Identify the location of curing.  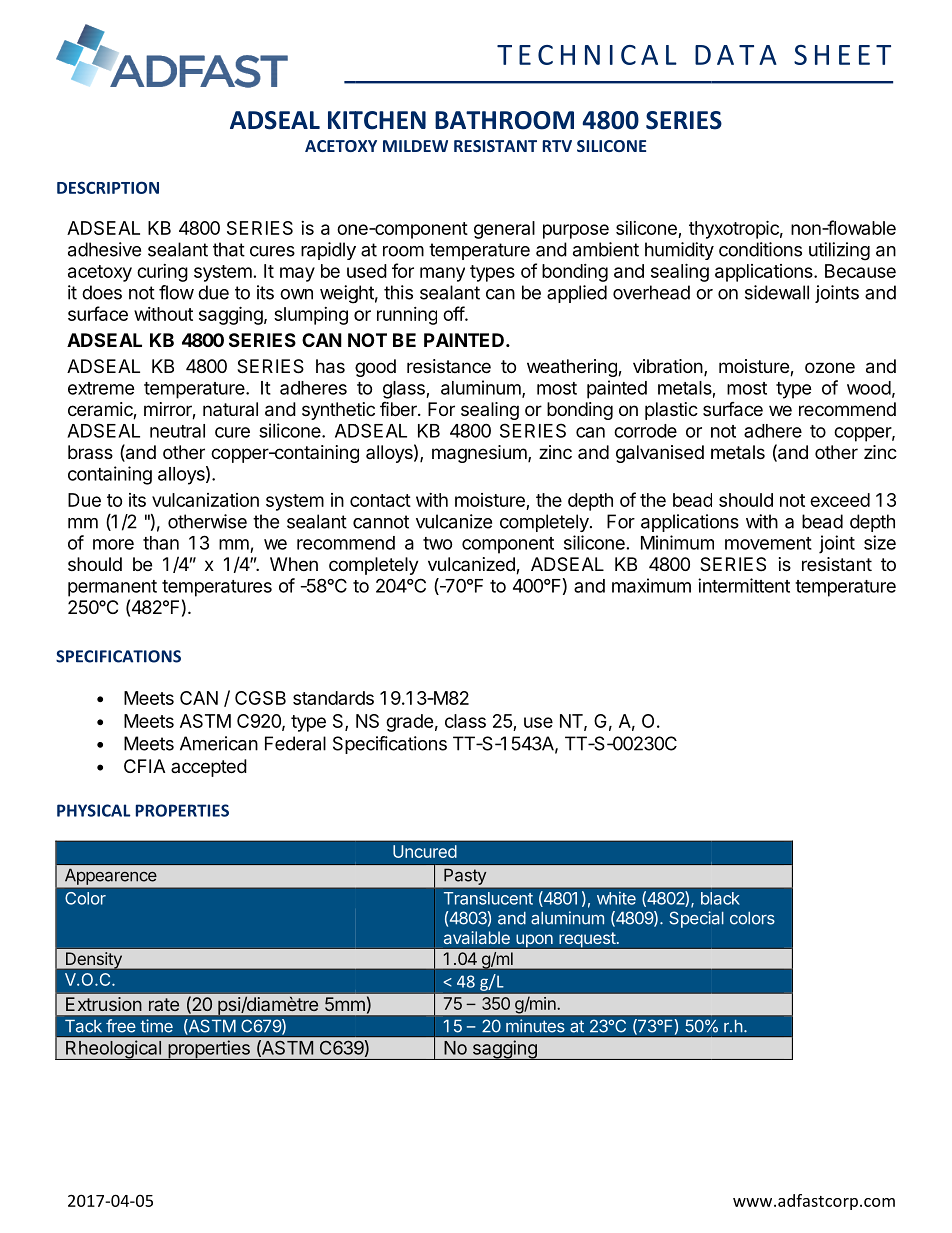
(162, 273).
